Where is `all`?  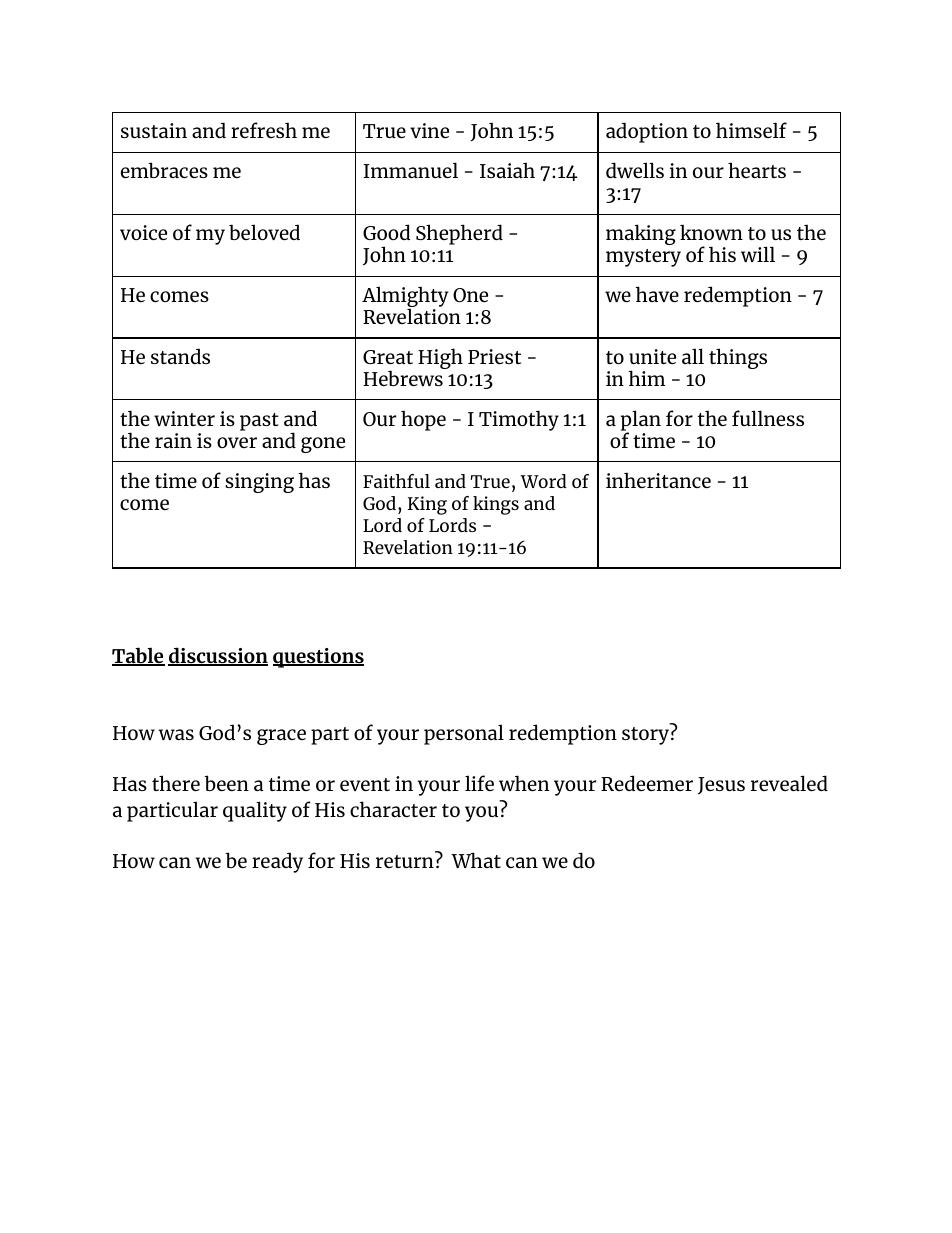 all is located at coordinates (693, 356).
